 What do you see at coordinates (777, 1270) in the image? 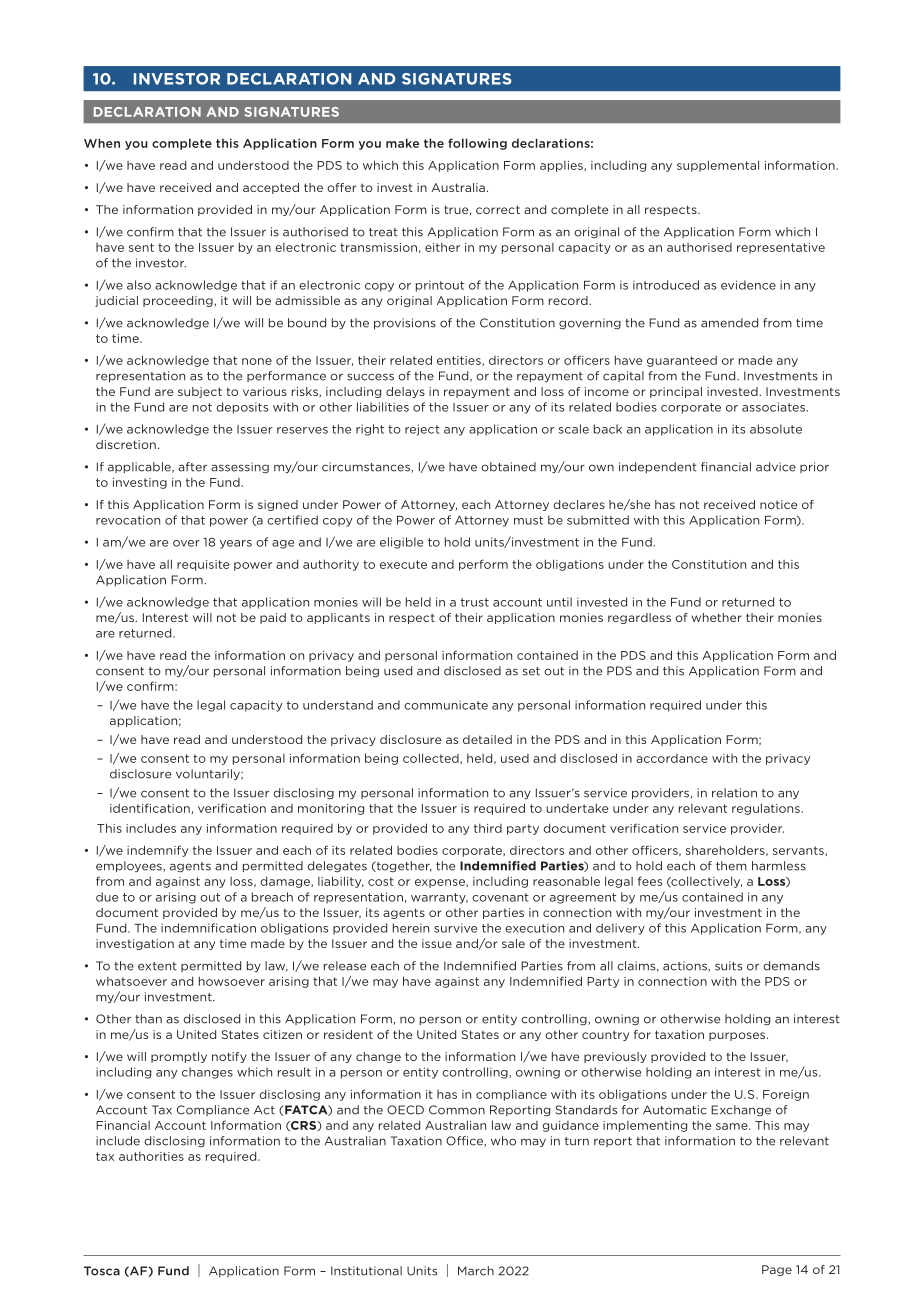
I see `Page` at bounding box center [777, 1270].
